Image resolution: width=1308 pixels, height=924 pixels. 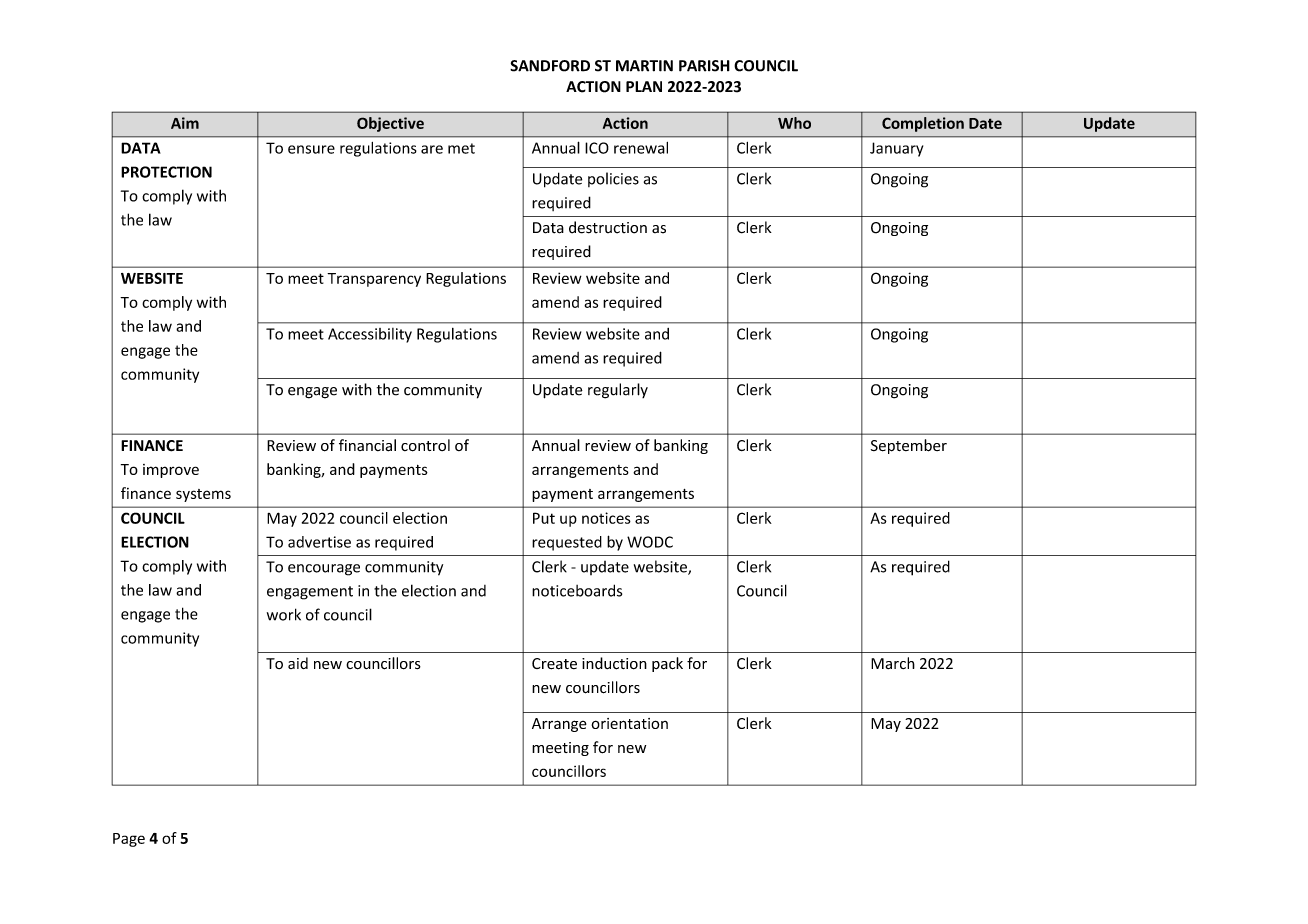 I want to click on Aim, so click(x=185, y=123).
